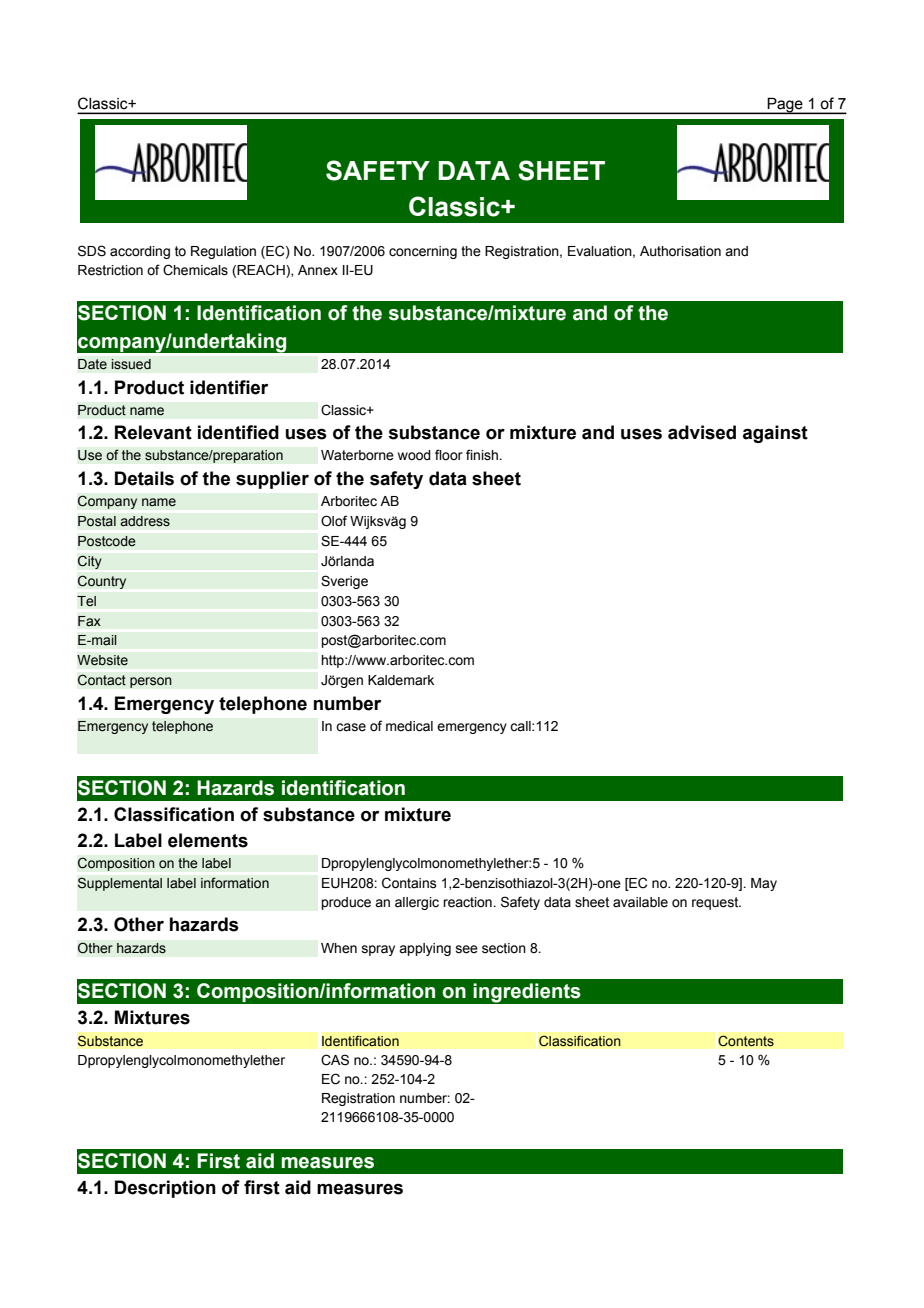 This document has height=1308, width=924. Describe the element at coordinates (702, 432) in the document. I see `advised` at that location.
